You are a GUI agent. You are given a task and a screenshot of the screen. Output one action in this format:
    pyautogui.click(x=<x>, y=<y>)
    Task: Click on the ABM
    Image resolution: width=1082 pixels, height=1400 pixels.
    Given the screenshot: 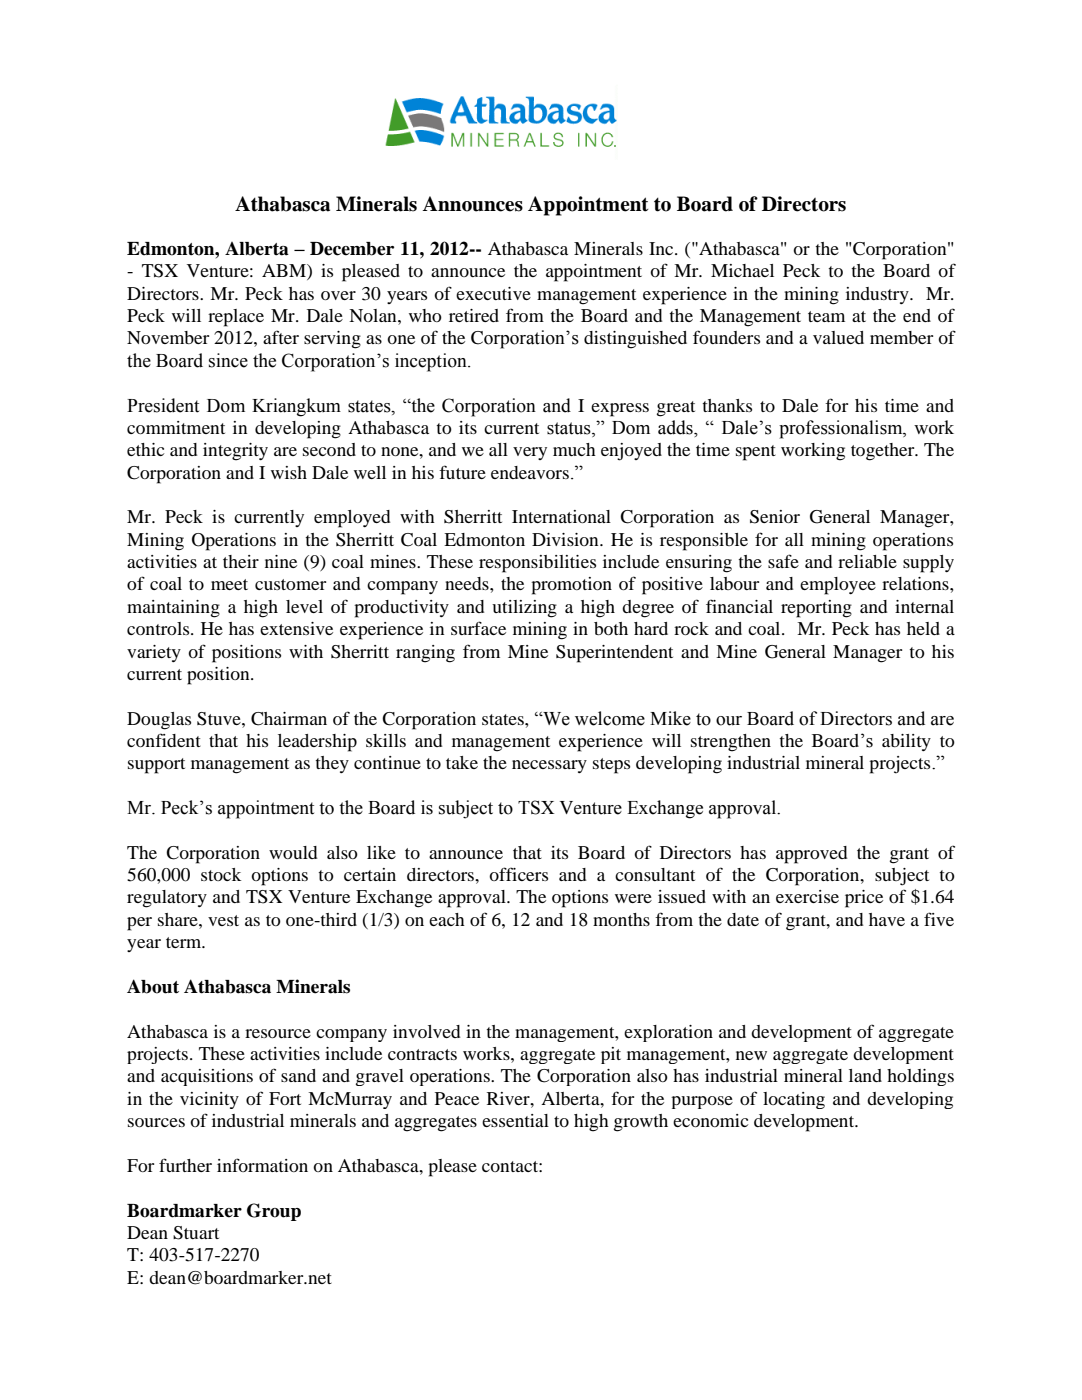 What is the action you would take?
    pyautogui.click(x=285, y=272)
